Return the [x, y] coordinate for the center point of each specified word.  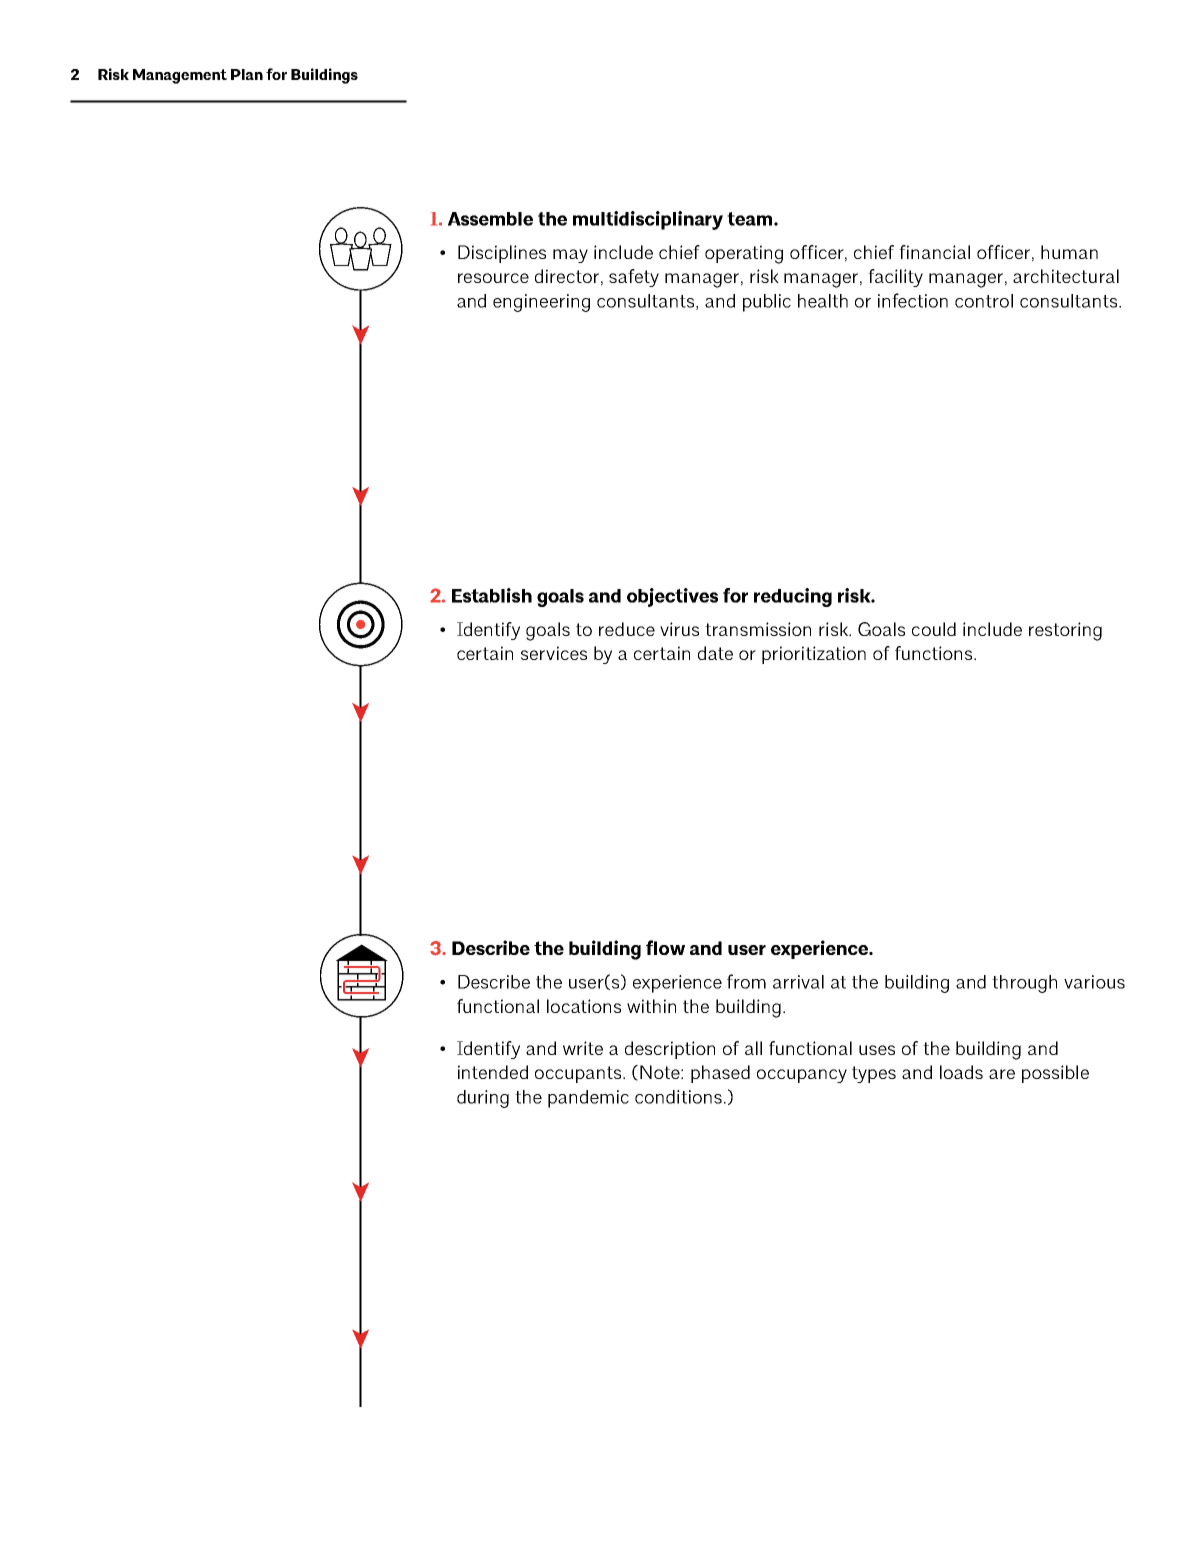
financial [934, 252]
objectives [672, 597]
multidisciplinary [648, 220]
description [670, 1050]
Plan [247, 74]
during [483, 1099]
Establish [492, 595]
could [934, 629]
